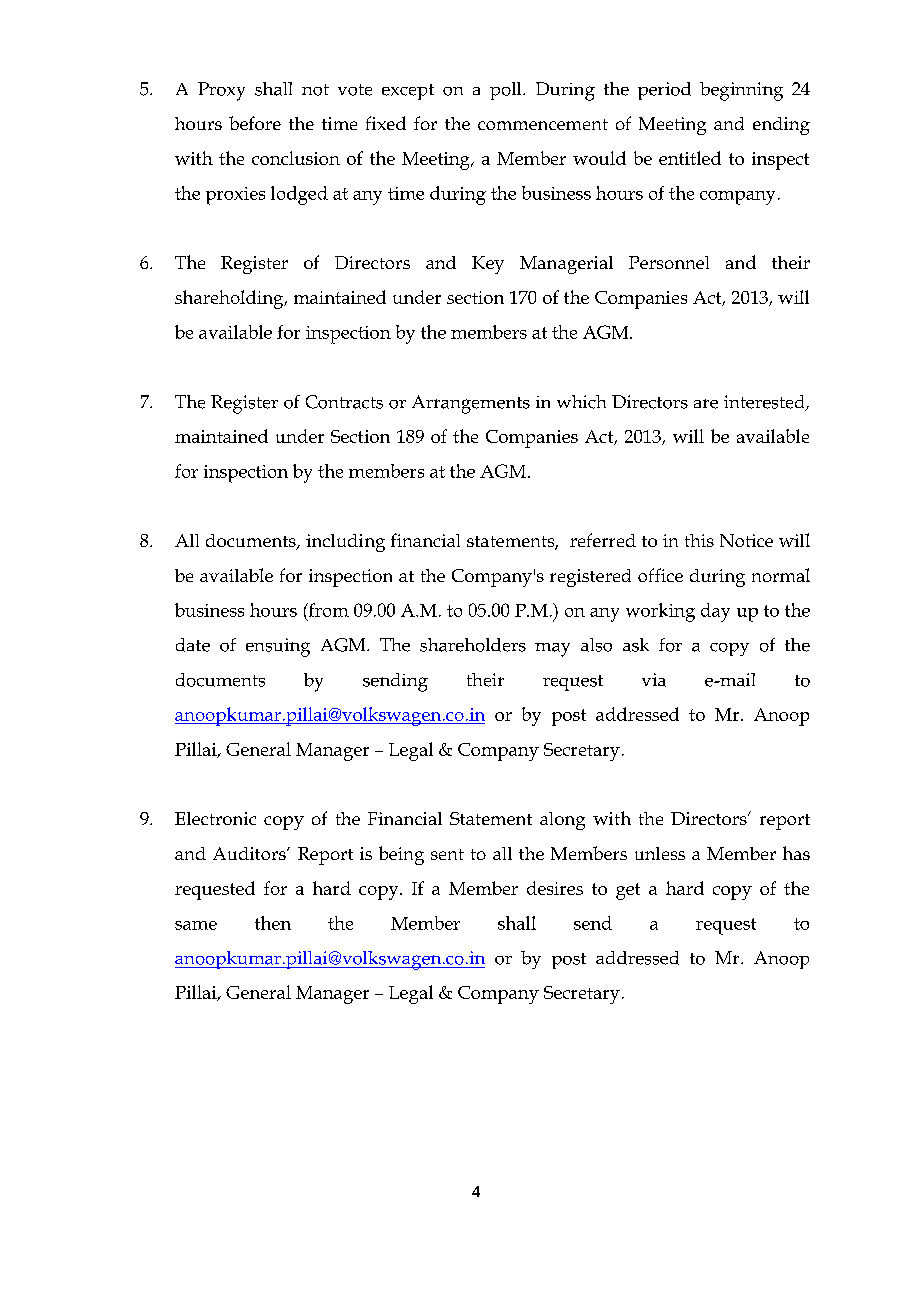 Image resolution: width=924 pixels, height=1308 pixels. What do you see at coordinates (555, 888) in the screenshot?
I see `desires` at bounding box center [555, 888].
